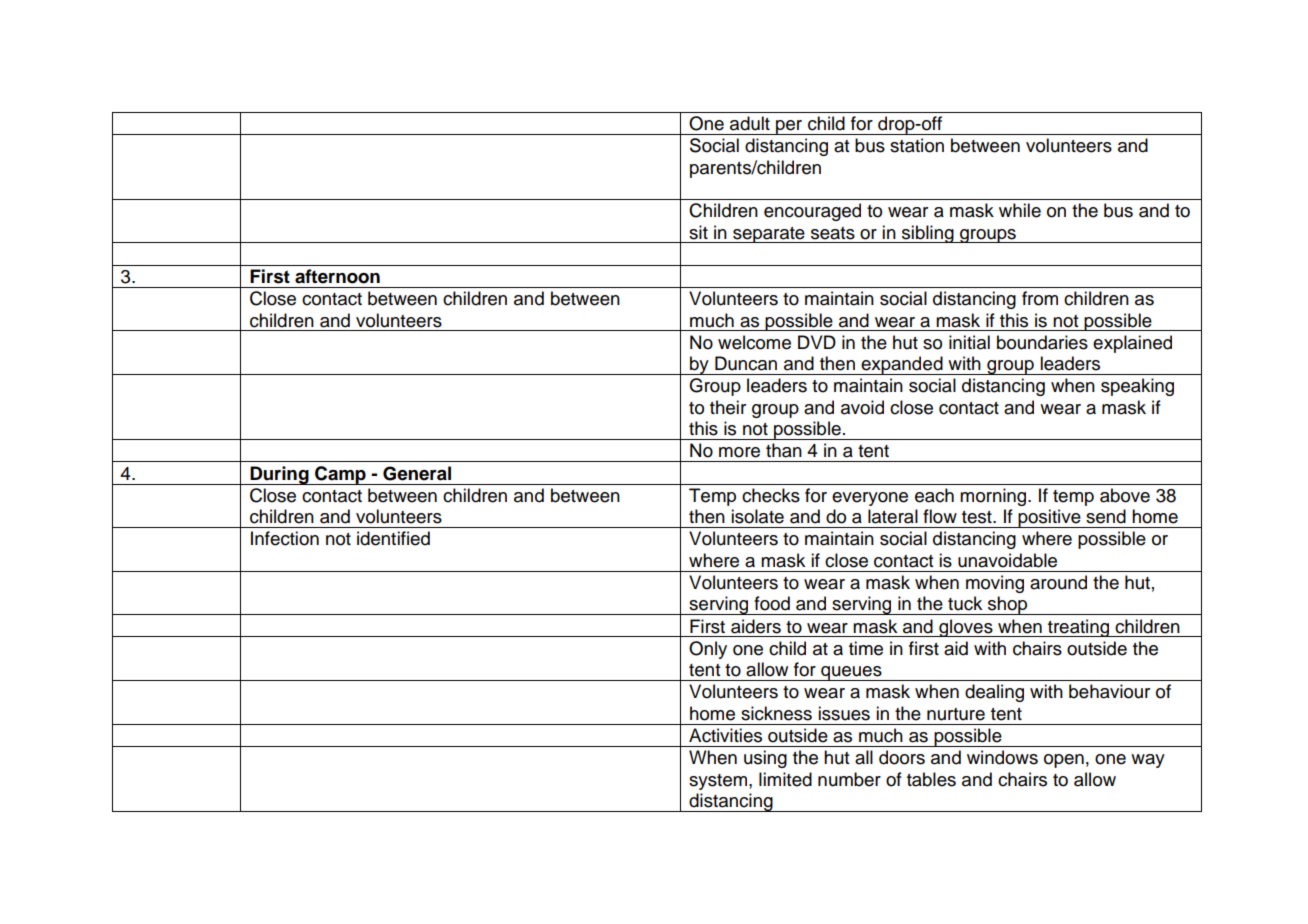 This document has width=1308, height=924. I want to click on treating, so click(1078, 628).
